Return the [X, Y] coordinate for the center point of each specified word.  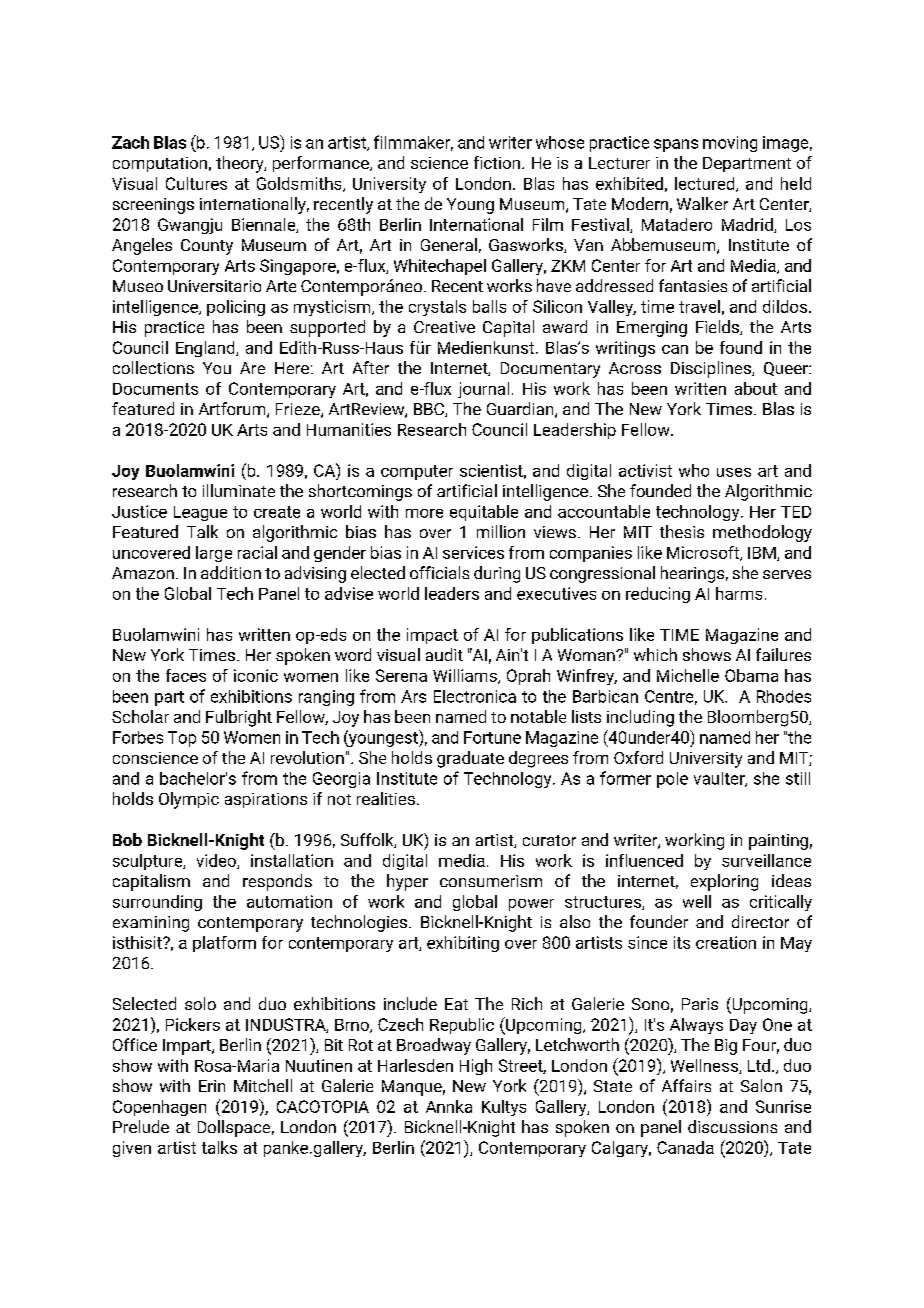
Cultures [196, 183]
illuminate [239, 490]
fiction [498, 162]
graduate [470, 759]
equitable [484, 513]
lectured [706, 184]
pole [672, 780]
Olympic [189, 800]
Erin [212, 1086]
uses [734, 472]
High [476, 1067]
